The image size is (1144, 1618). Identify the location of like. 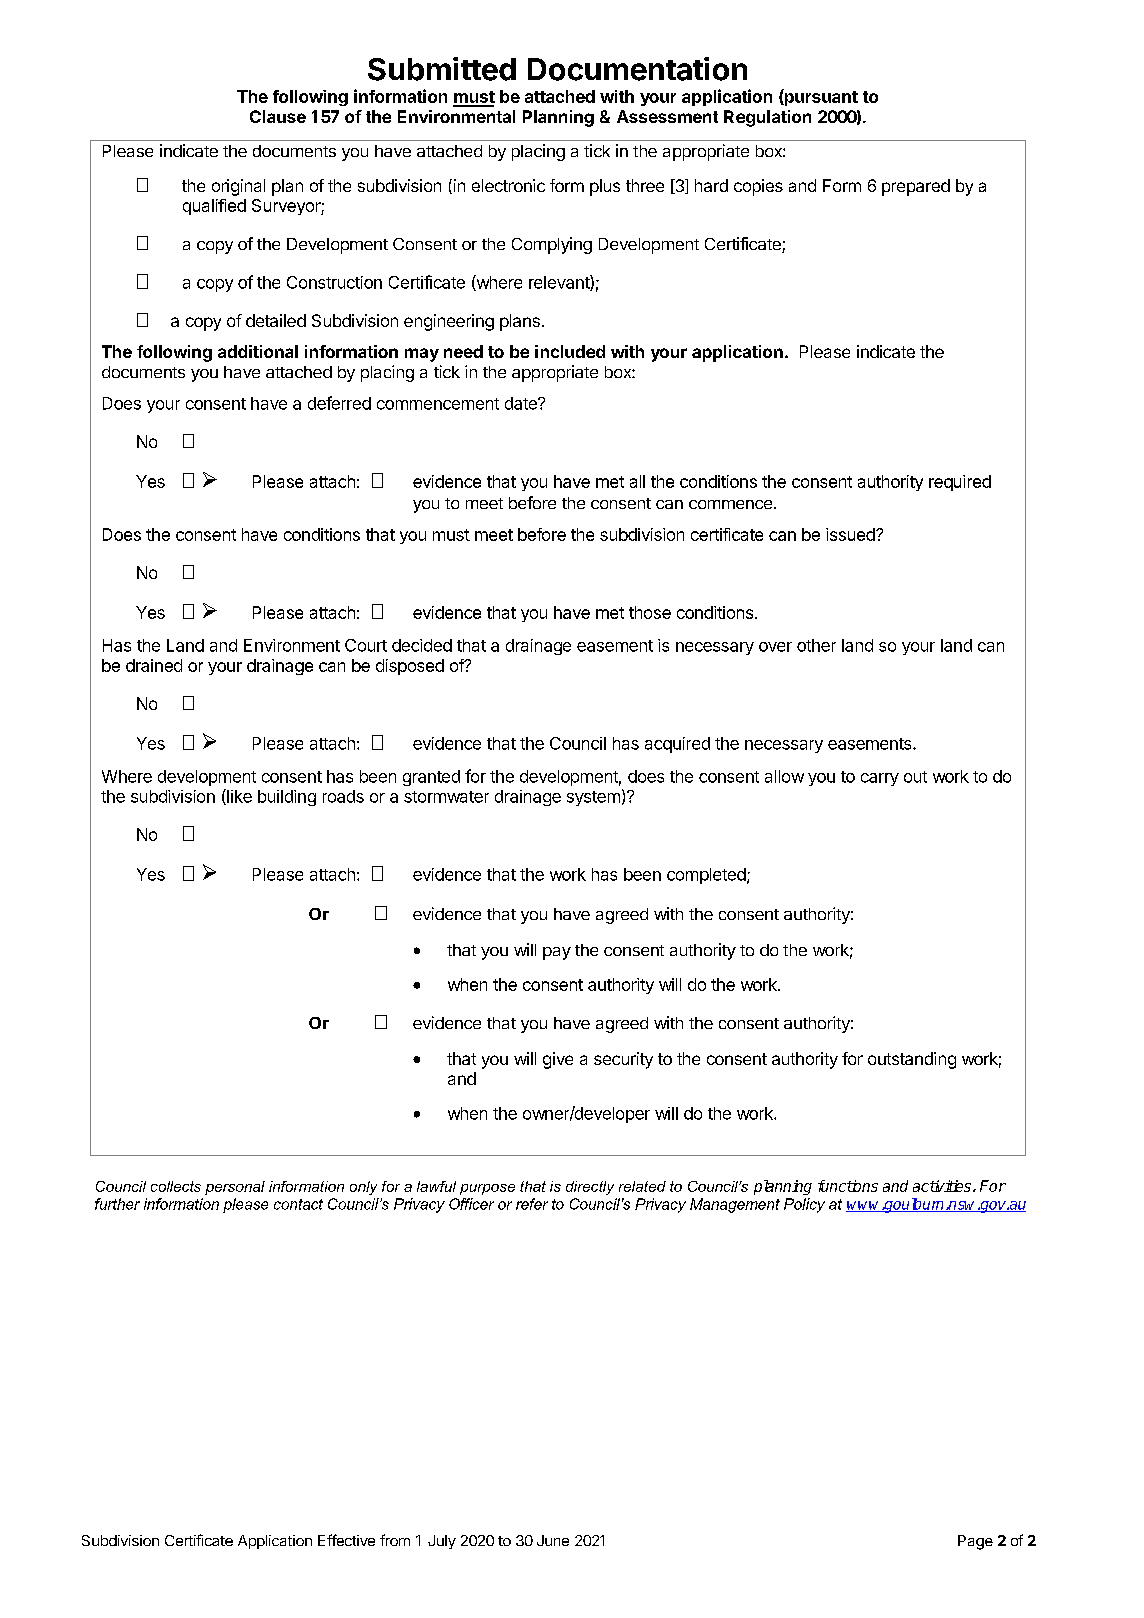
(238, 797).
